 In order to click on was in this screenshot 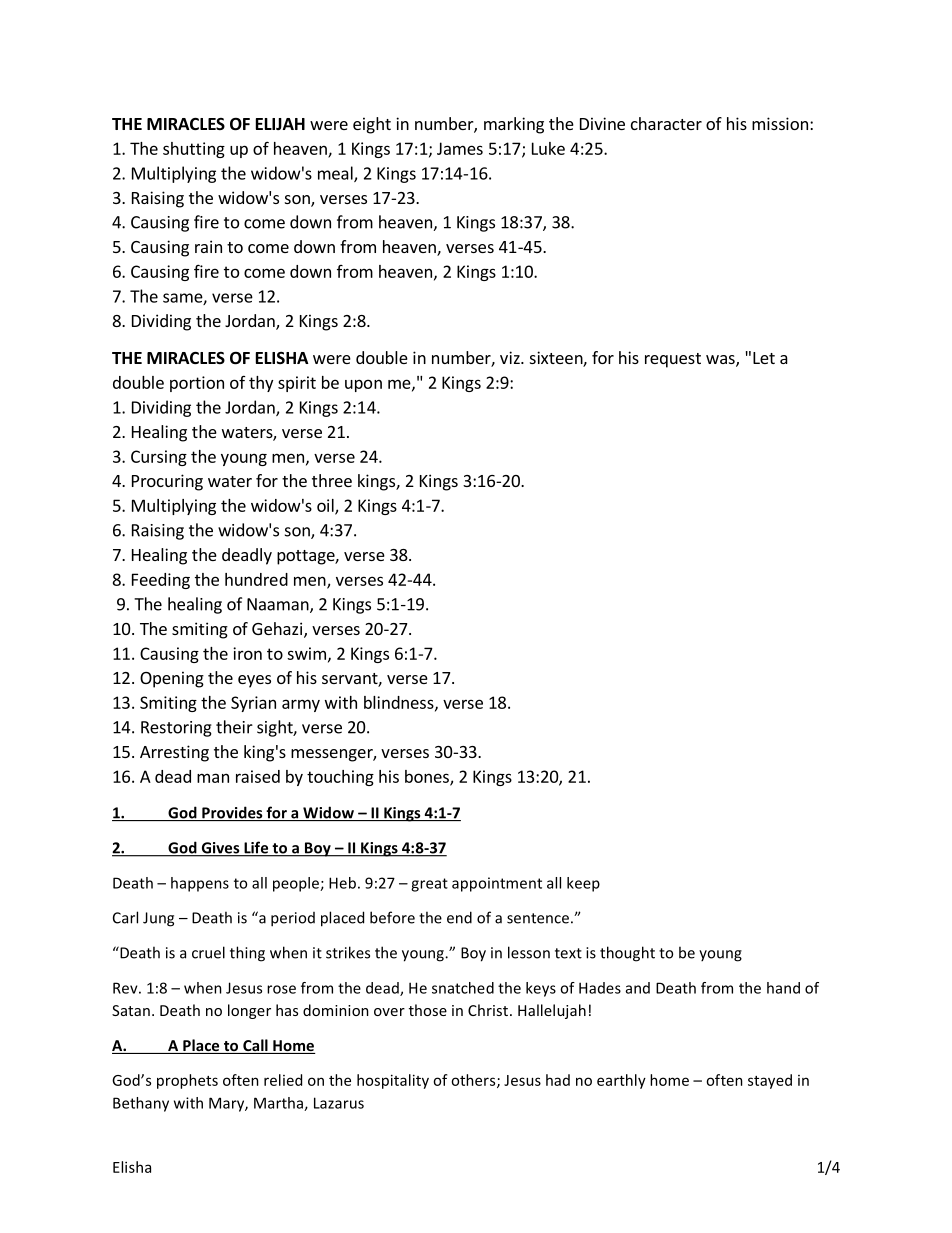, I will do `click(721, 361)`.
